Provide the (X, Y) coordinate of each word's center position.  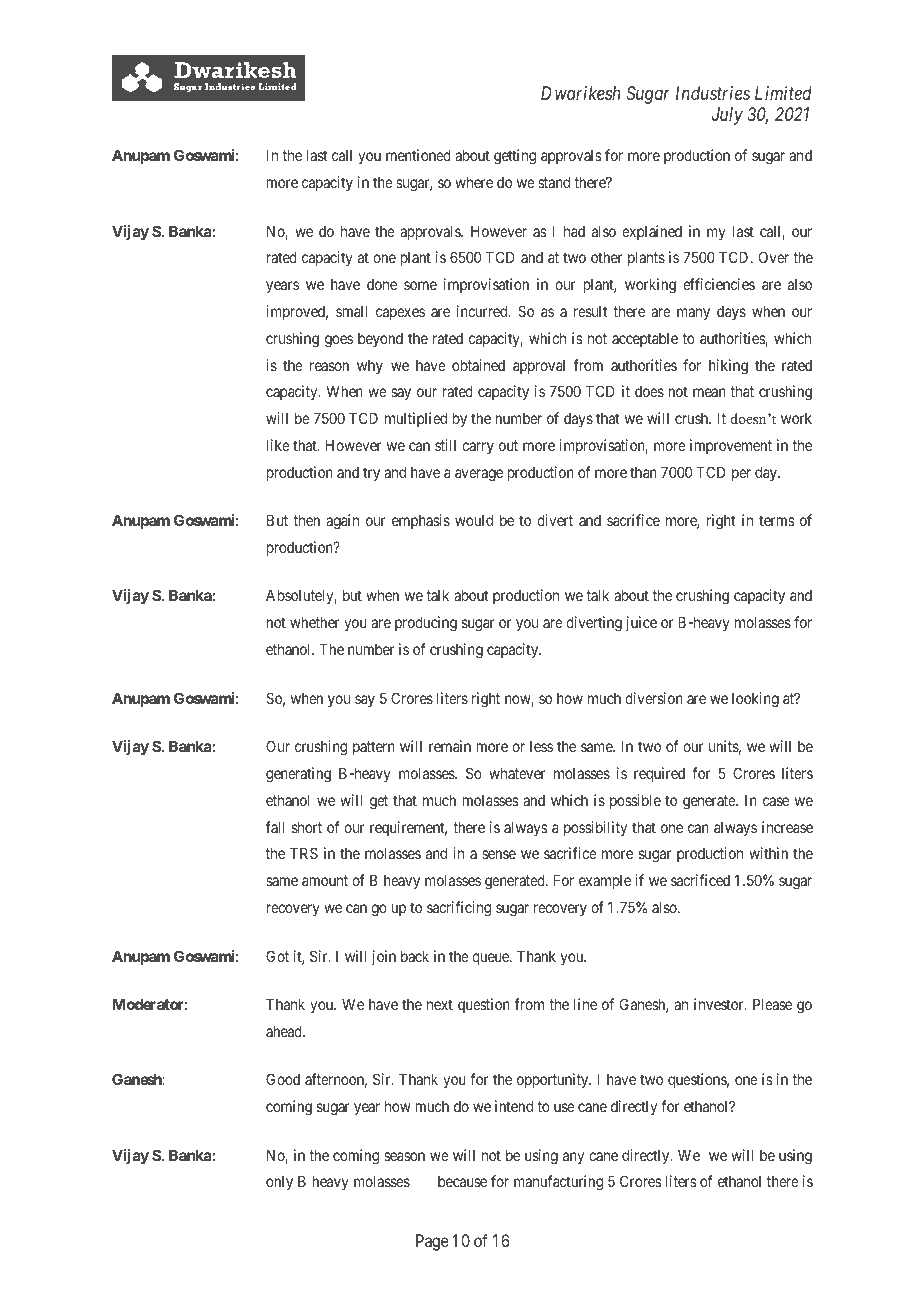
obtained (478, 365)
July (727, 116)
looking (755, 700)
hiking (728, 367)
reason (329, 366)
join (384, 957)
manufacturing (558, 1183)
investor (720, 1004)
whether (314, 622)
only (279, 1183)
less (541, 746)
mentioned (418, 155)
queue (491, 959)
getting (515, 157)
